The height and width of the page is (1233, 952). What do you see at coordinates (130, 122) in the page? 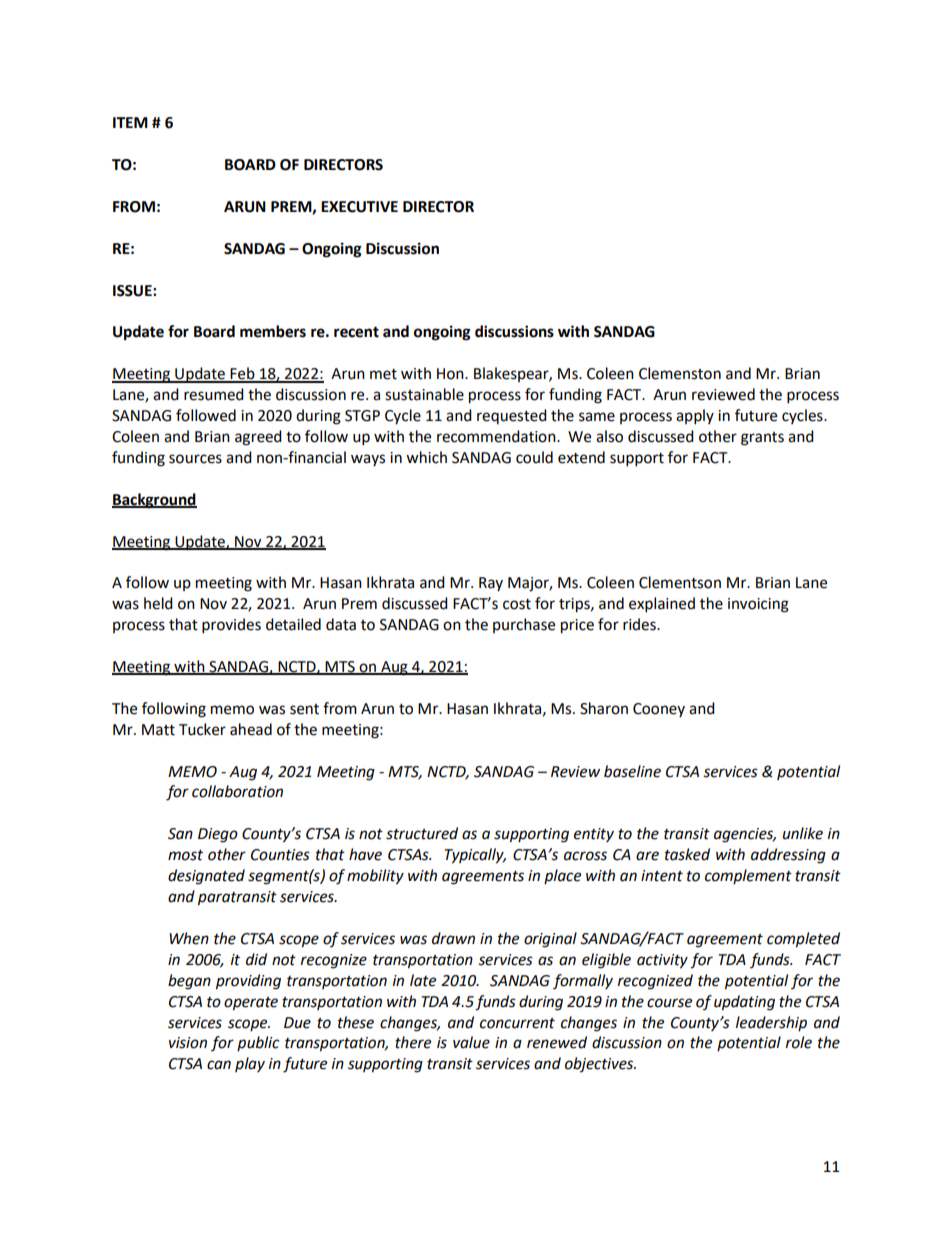
I see `ITEM` at bounding box center [130, 122].
